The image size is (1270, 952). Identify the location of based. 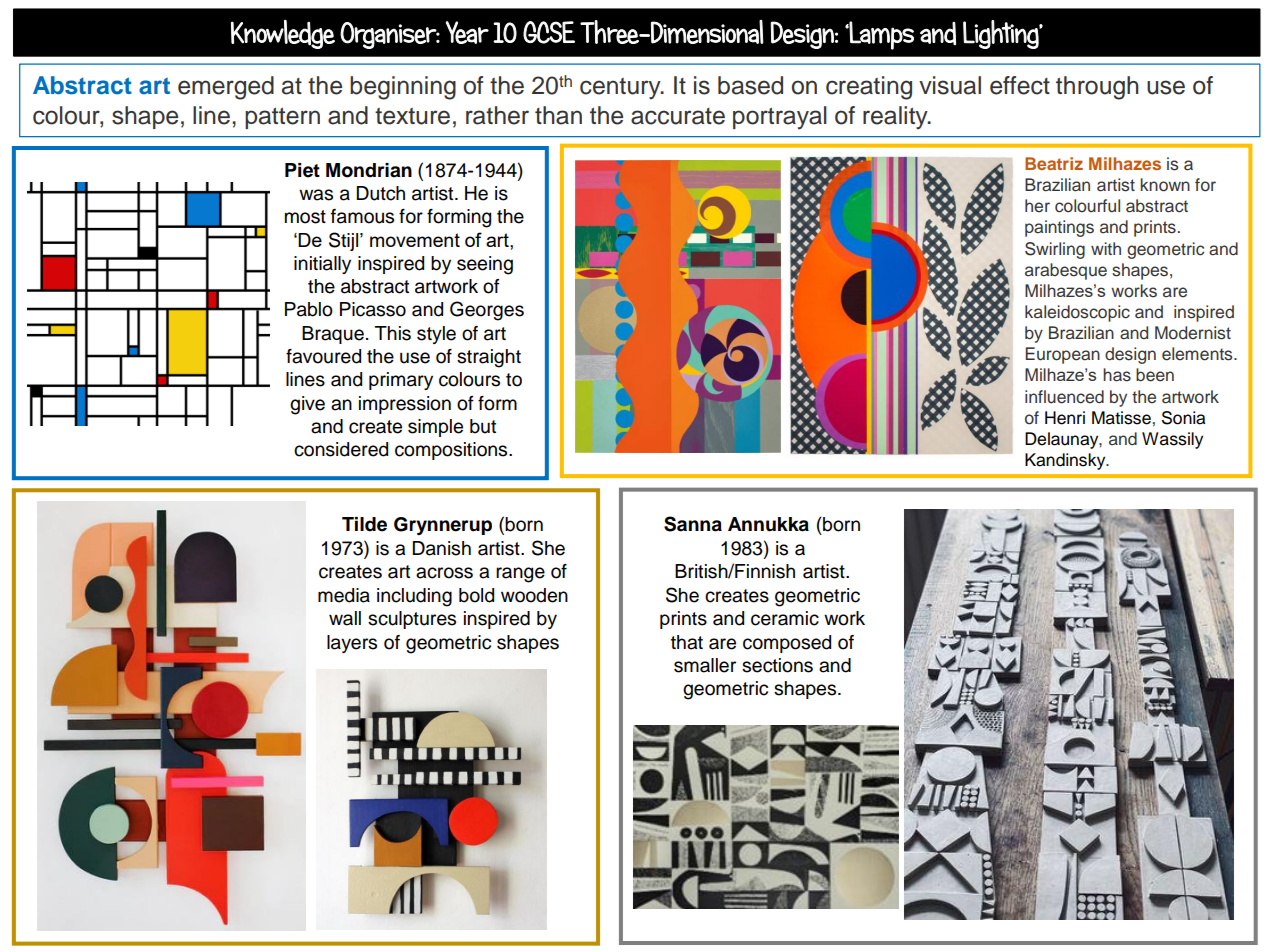
(750, 85).
